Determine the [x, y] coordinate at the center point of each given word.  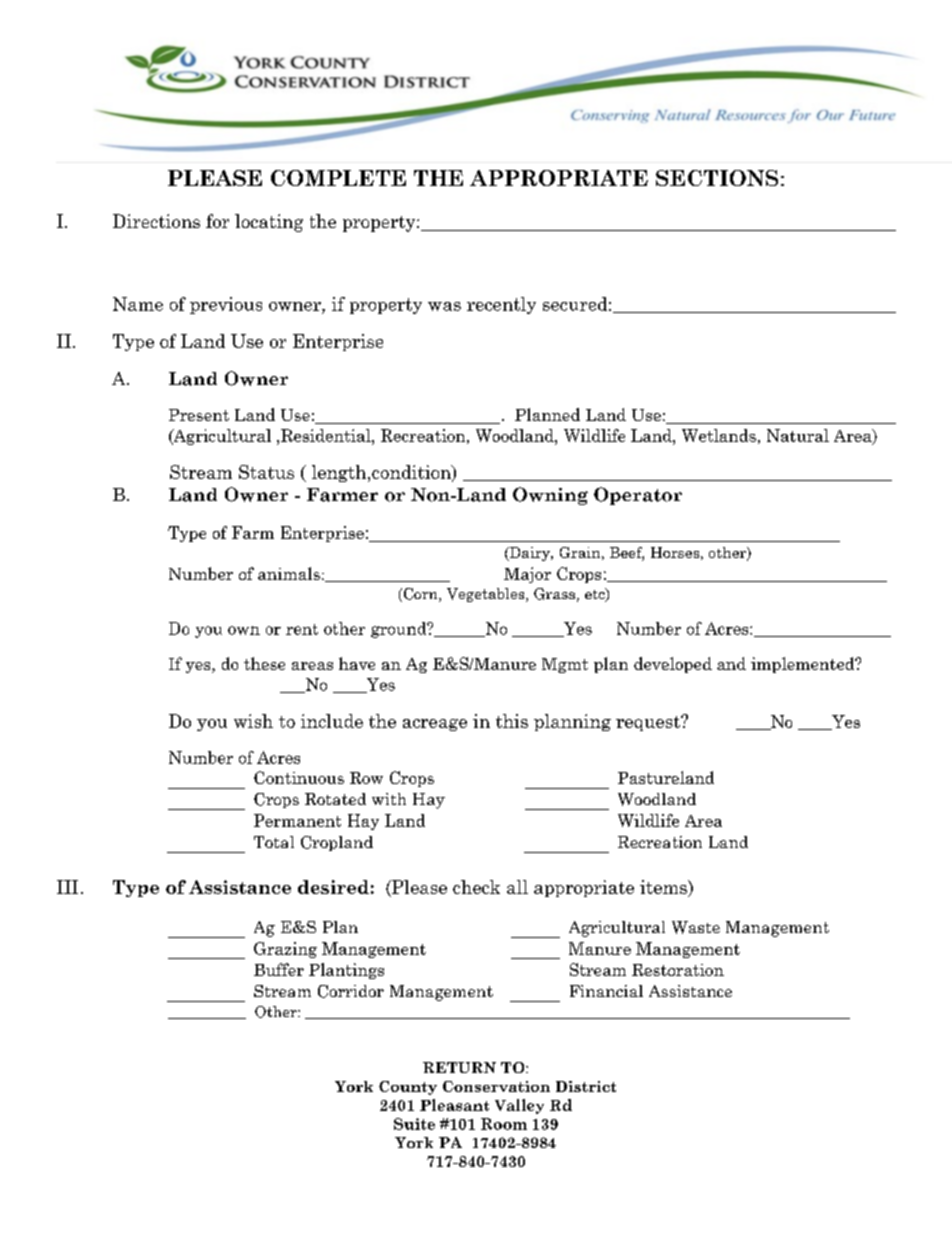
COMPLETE [338, 178]
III [67, 887]
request [649, 723]
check [476, 887]
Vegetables [487, 595]
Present [199, 415]
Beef [627, 554]
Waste [696, 927]
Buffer [279, 969]
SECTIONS [717, 178]
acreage [435, 725]
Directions [156, 221]
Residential [327, 435]
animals [289, 573]
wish [253, 721]
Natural [798, 435]
